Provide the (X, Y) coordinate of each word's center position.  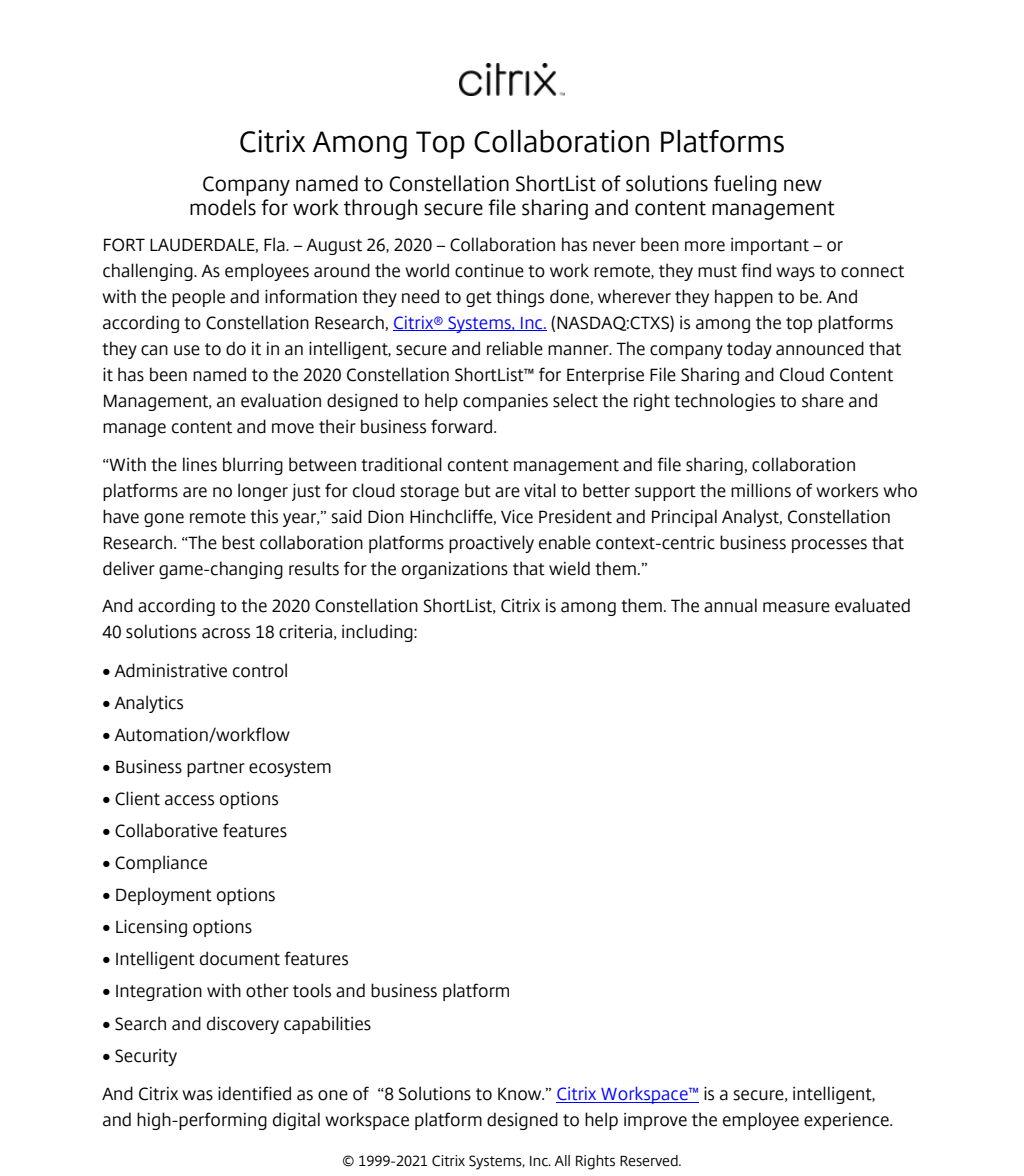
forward (463, 426)
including (378, 633)
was (197, 1095)
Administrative (170, 670)
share (823, 400)
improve (655, 1121)
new (803, 185)
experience (847, 1121)
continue (489, 271)
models (223, 207)
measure (796, 607)
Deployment (164, 896)
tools (312, 990)
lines (200, 464)
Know (521, 1094)
